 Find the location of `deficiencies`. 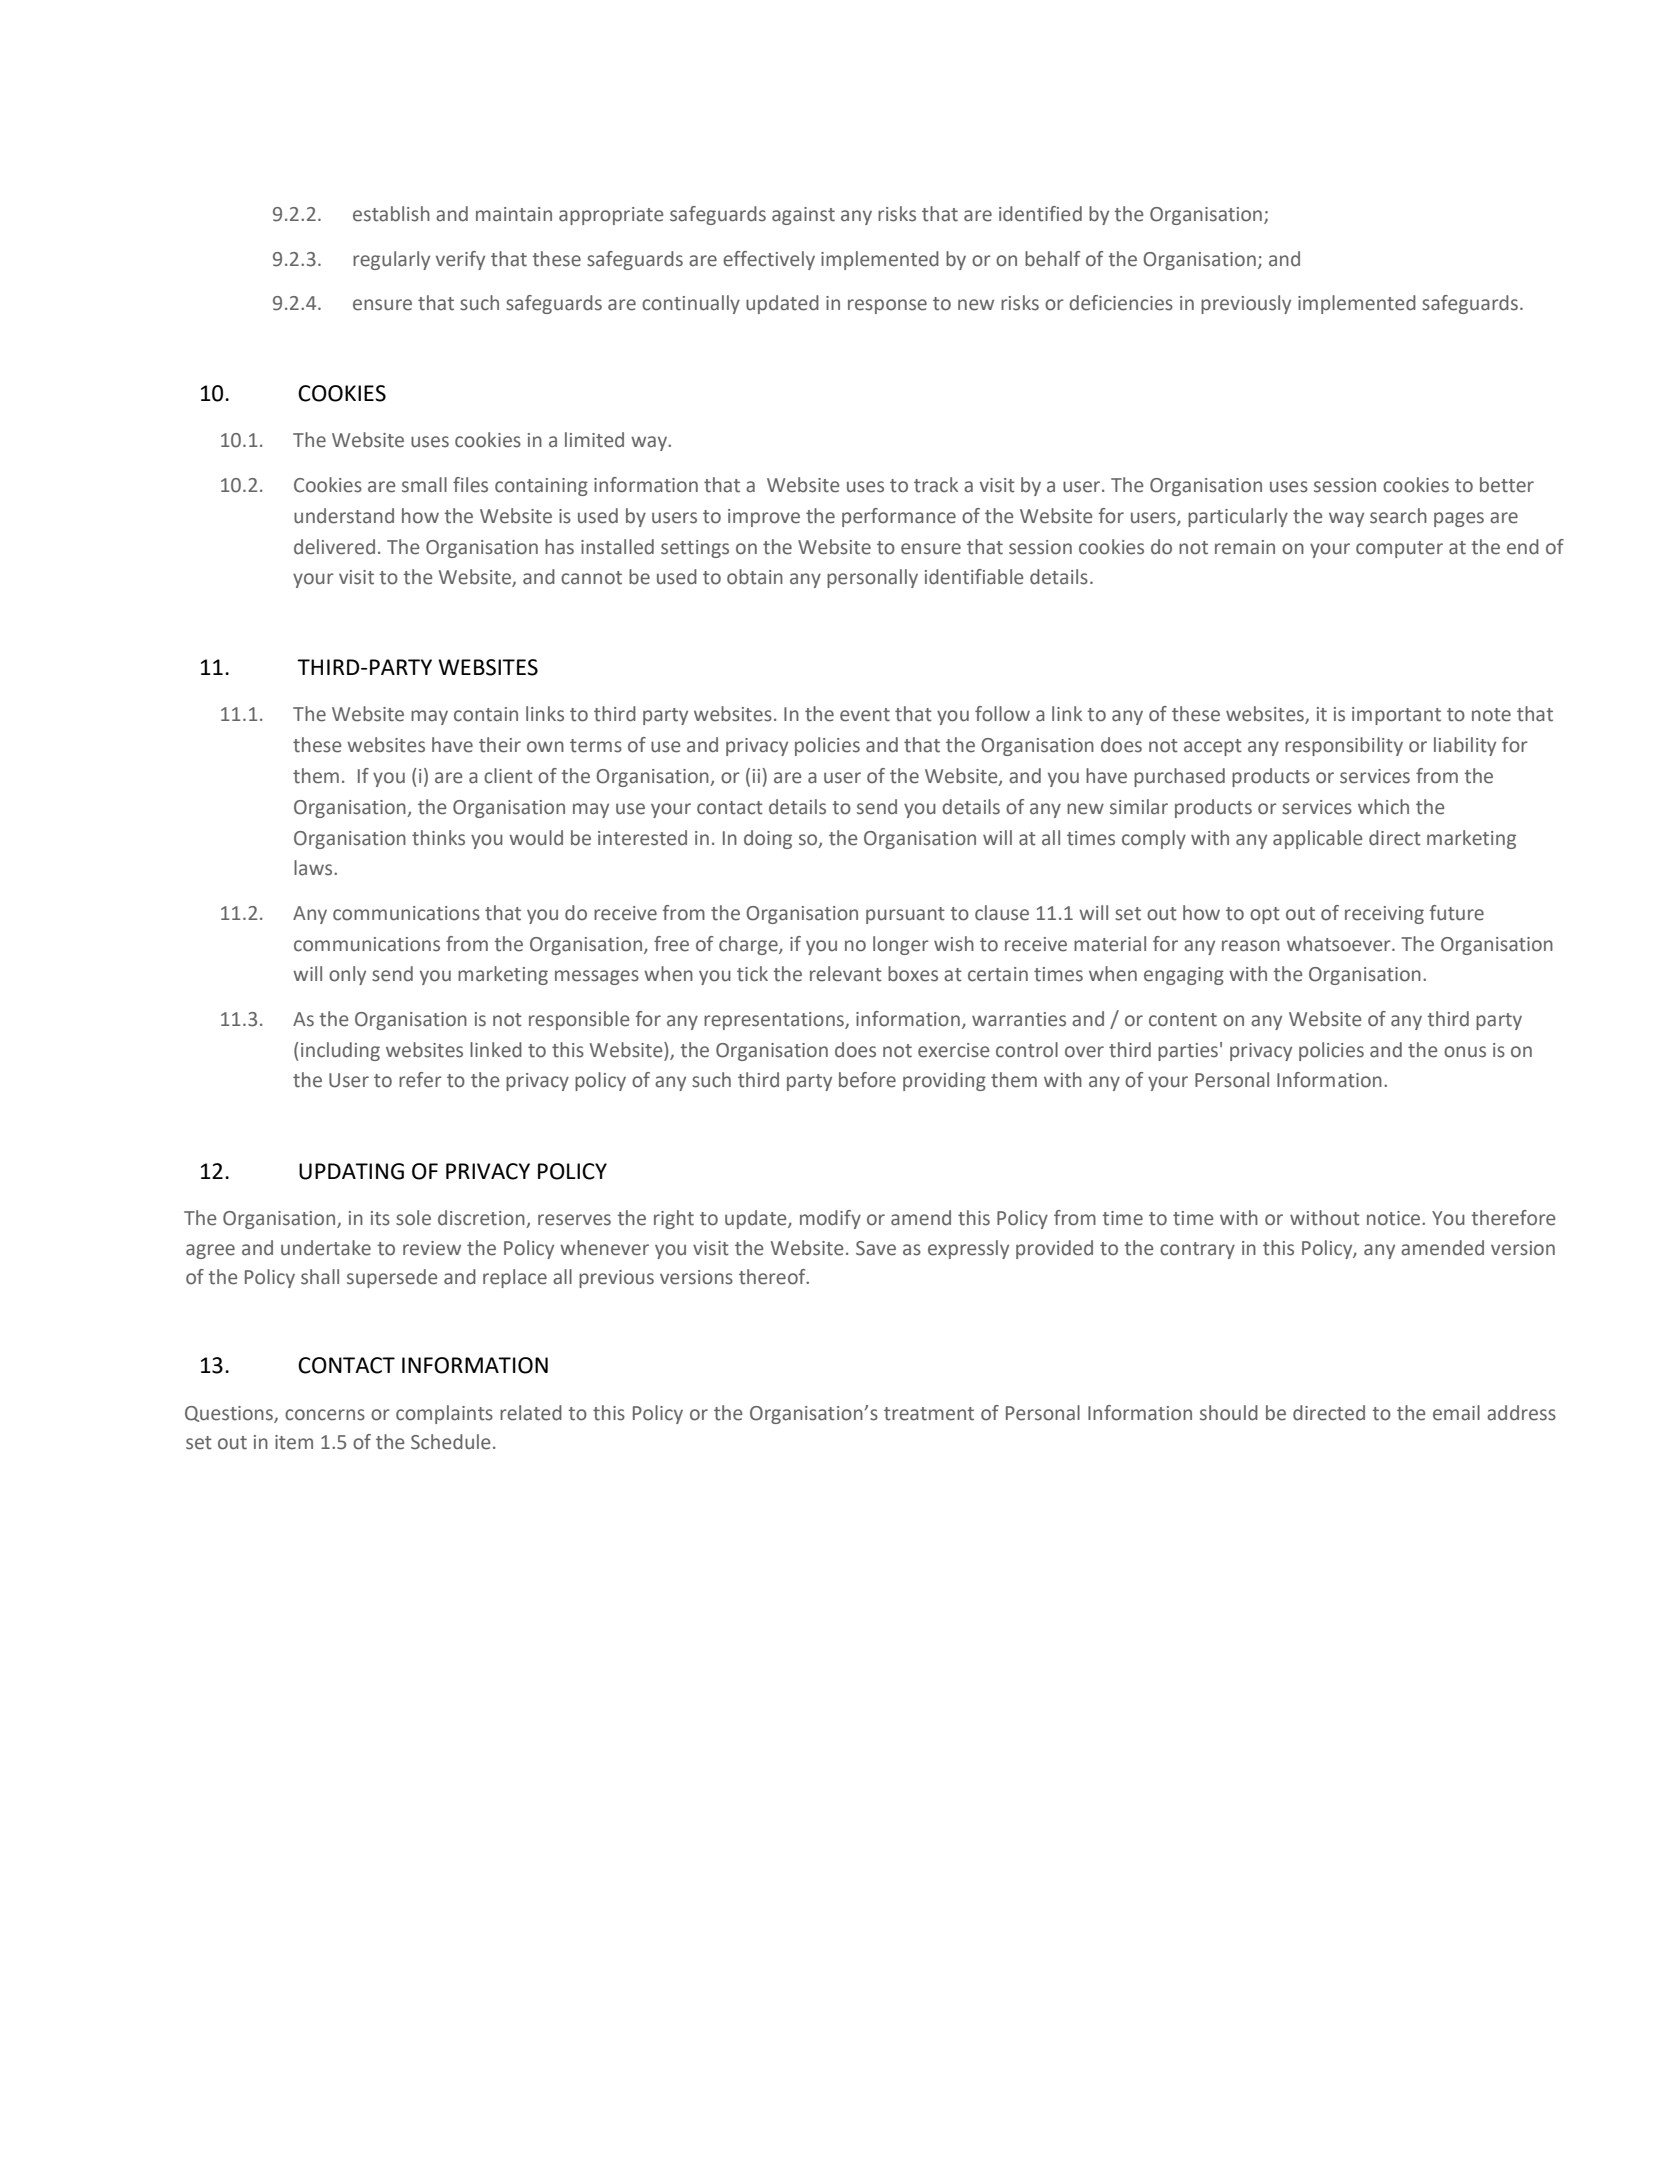

deficiencies is located at coordinates (1121, 303).
